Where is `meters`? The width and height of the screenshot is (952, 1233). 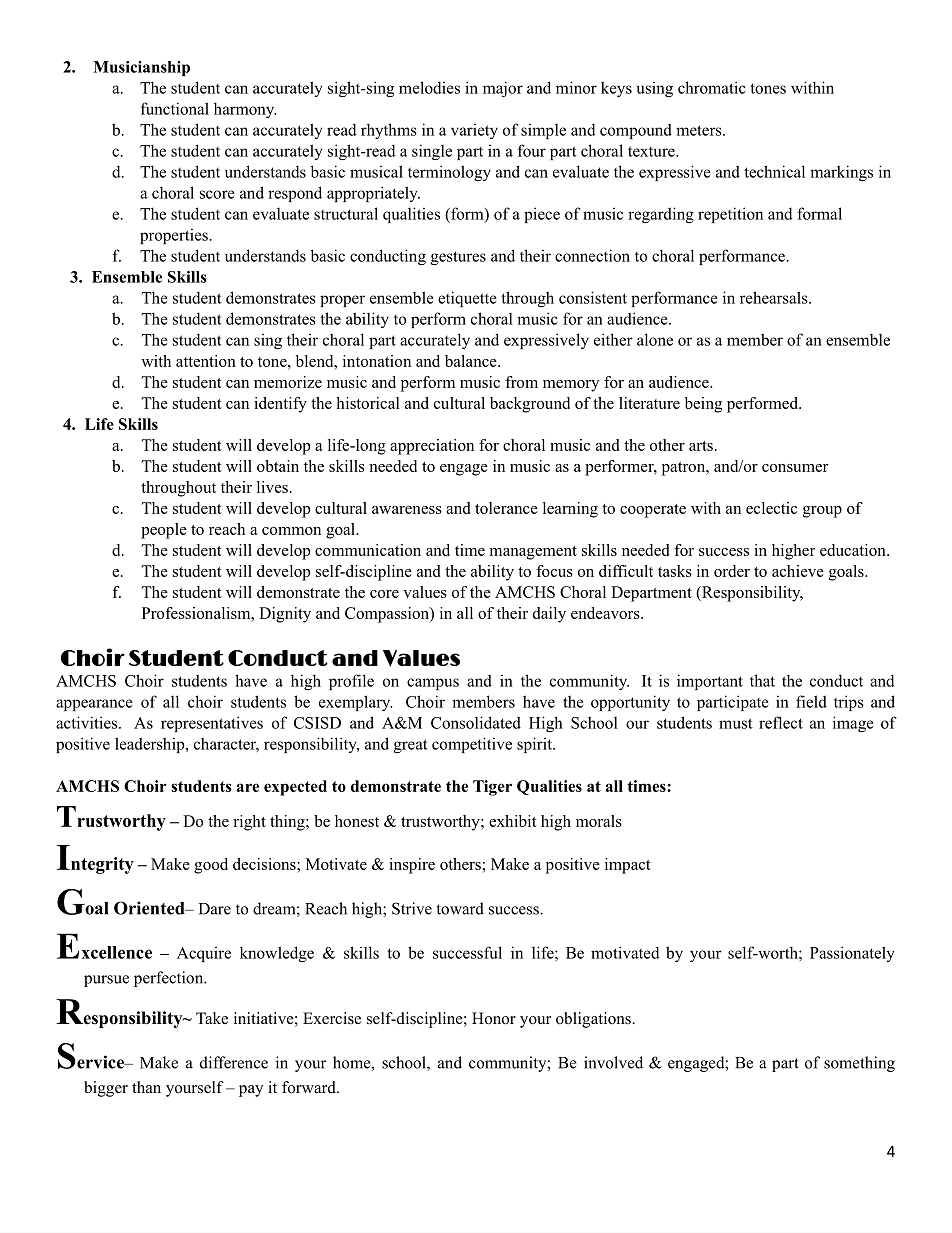
meters is located at coordinates (700, 130).
